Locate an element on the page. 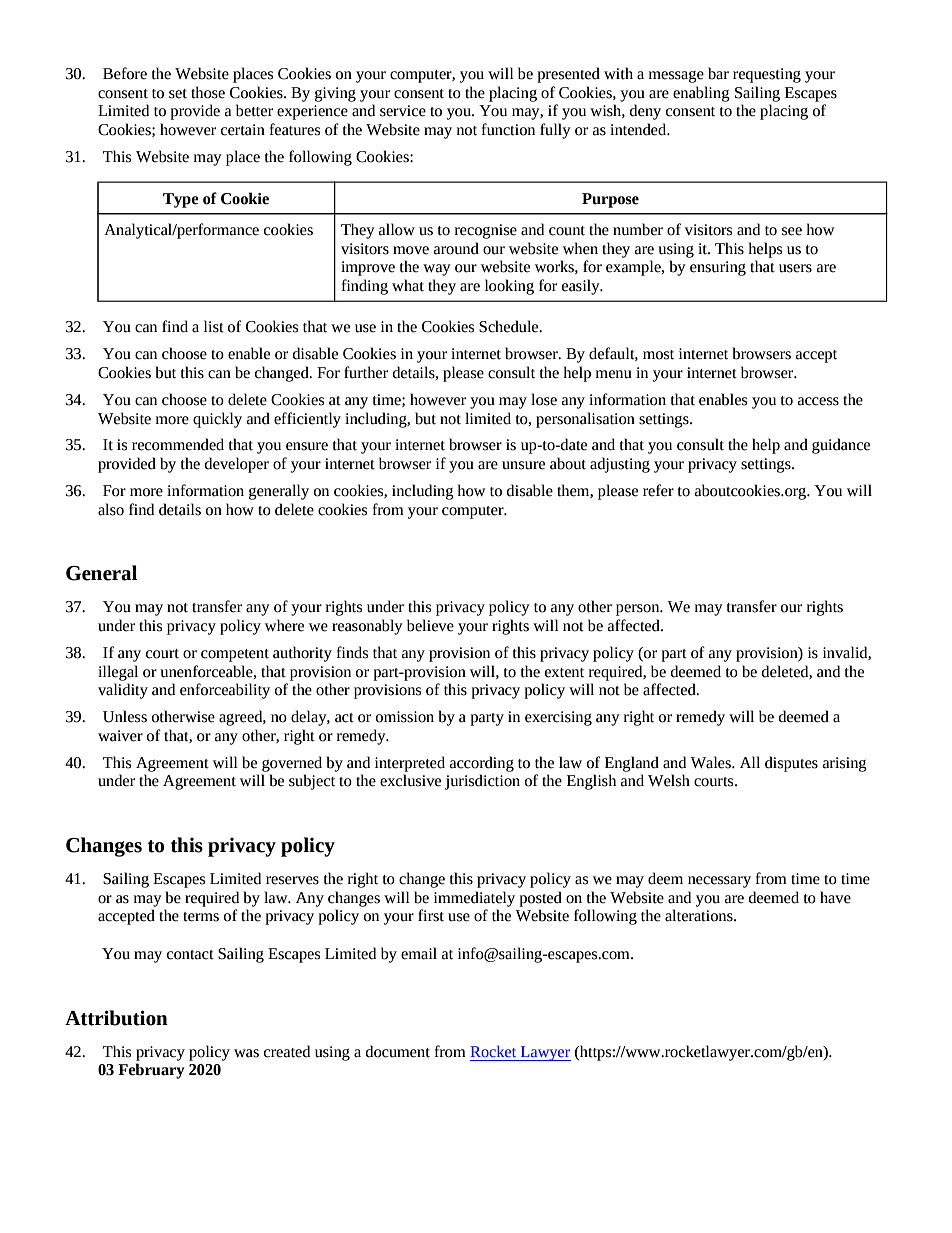 The height and width of the image is (1233, 952). function is located at coordinates (508, 129).
